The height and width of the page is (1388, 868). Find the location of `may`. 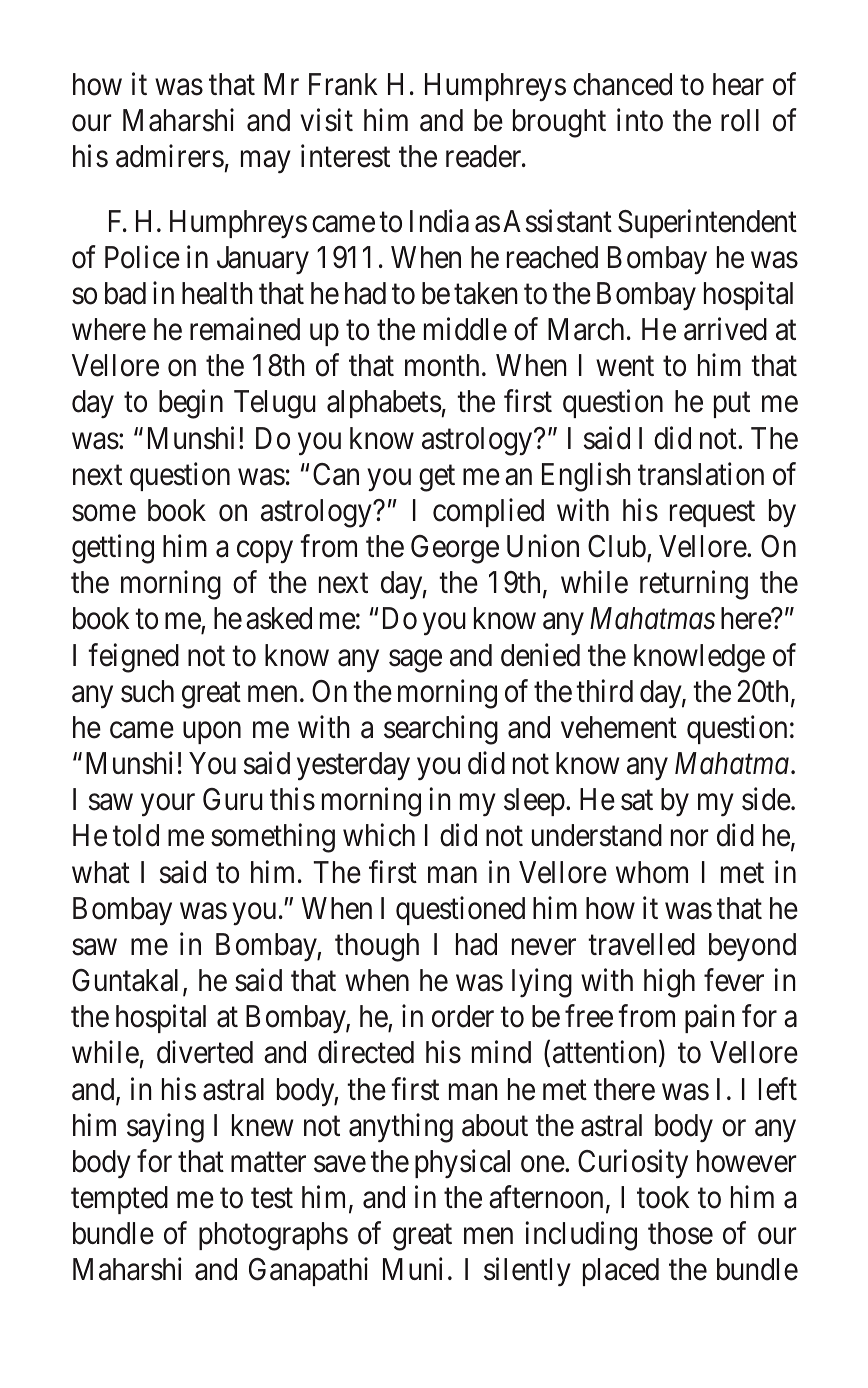

may is located at coordinates (266, 162).
